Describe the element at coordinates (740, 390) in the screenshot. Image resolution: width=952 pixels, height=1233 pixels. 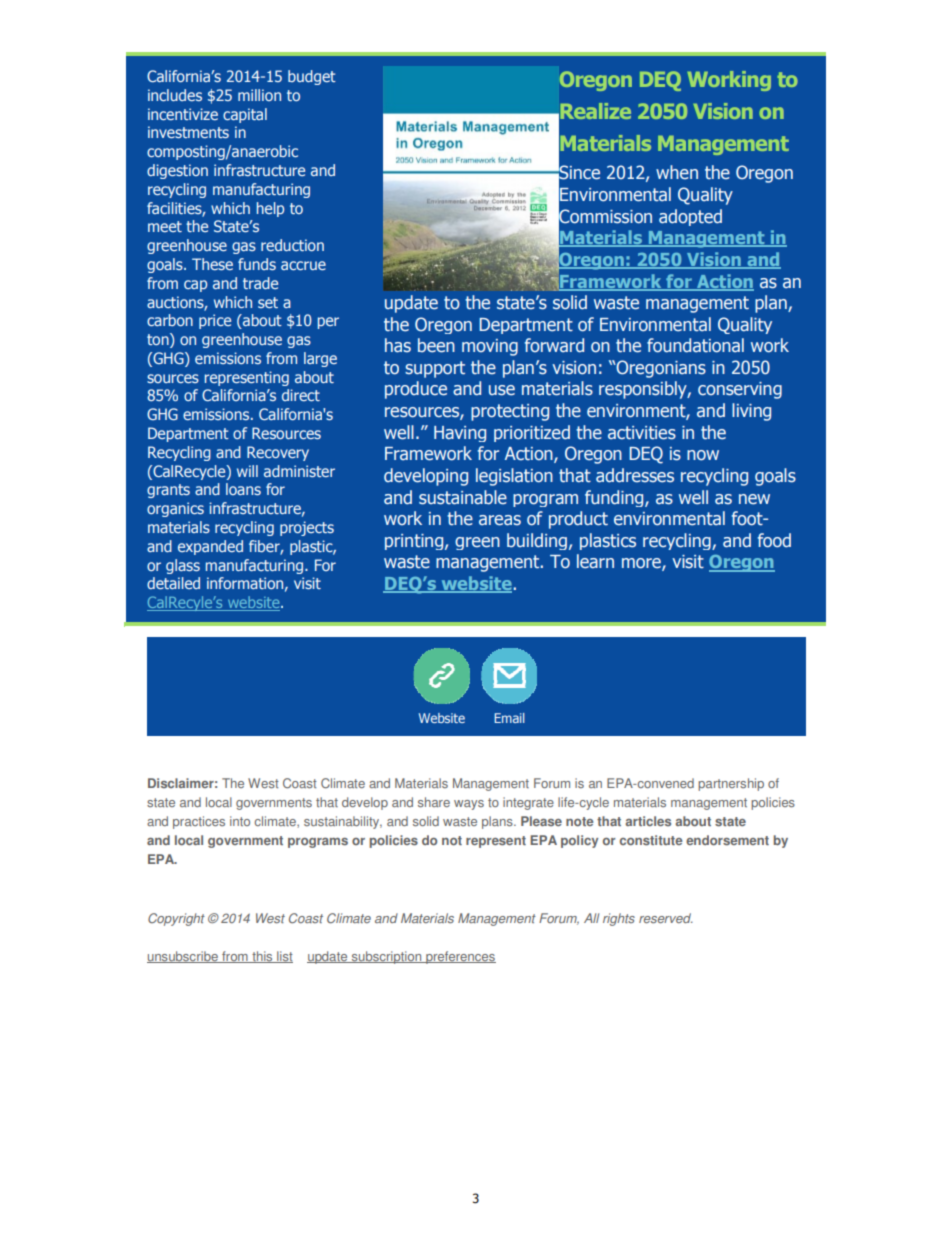
I see `conserving` at that location.
